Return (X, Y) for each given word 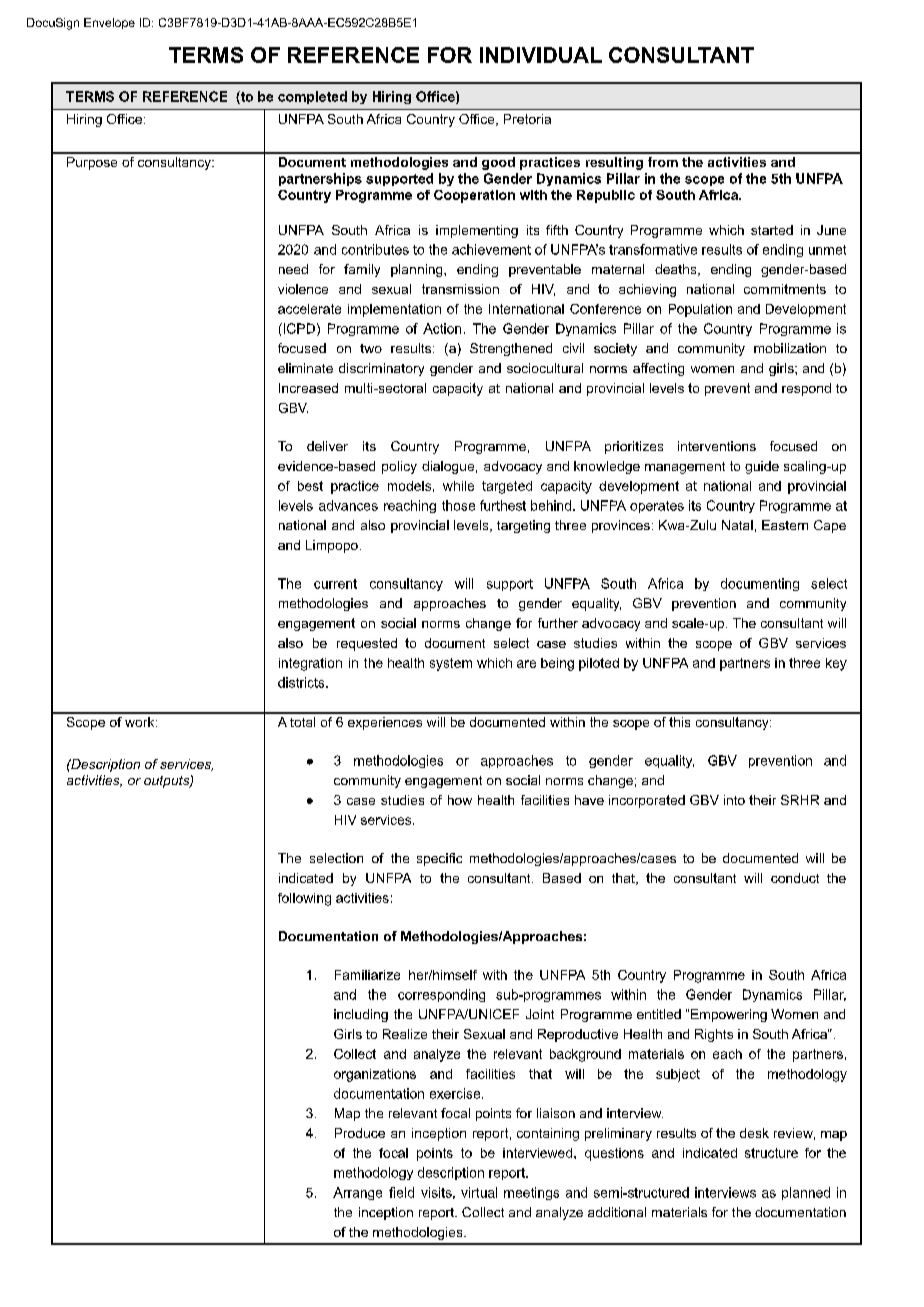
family (362, 270)
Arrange (357, 1193)
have (589, 800)
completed (312, 97)
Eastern (785, 525)
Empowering (729, 1015)
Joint (540, 1014)
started (772, 230)
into (734, 800)
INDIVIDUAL (541, 55)
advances (348, 505)
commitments (785, 289)
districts (302, 682)
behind (551, 505)
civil (573, 348)
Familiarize (367, 975)
